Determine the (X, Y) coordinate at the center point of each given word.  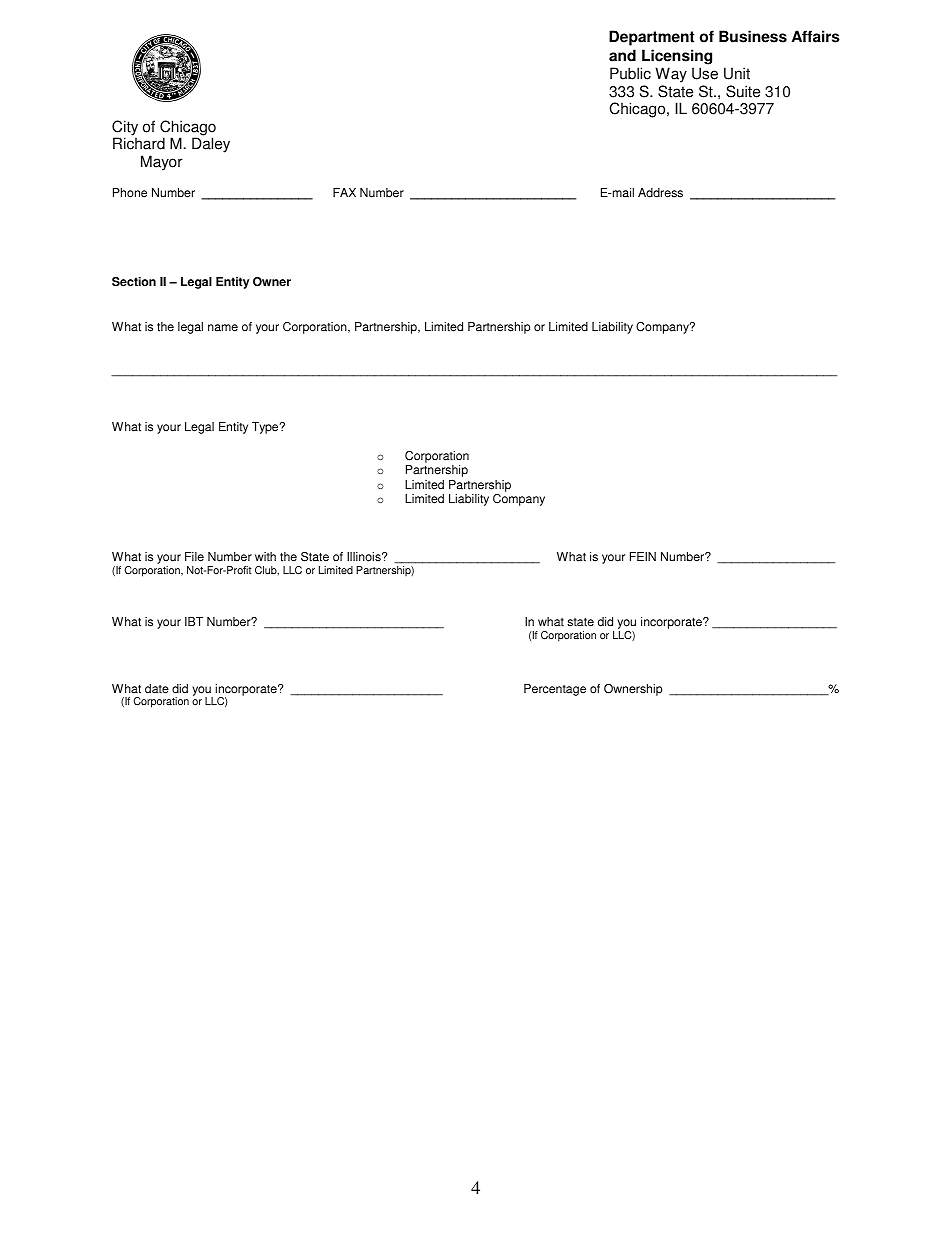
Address (660, 193)
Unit (737, 73)
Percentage (555, 690)
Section (134, 282)
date (157, 689)
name (223, 328)
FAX (344, 192)
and (622, 55)
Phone (130, 193)
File (194, 557)
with (265, 556)
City (125, 129)
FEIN (643, 556)
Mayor (162, 163)
